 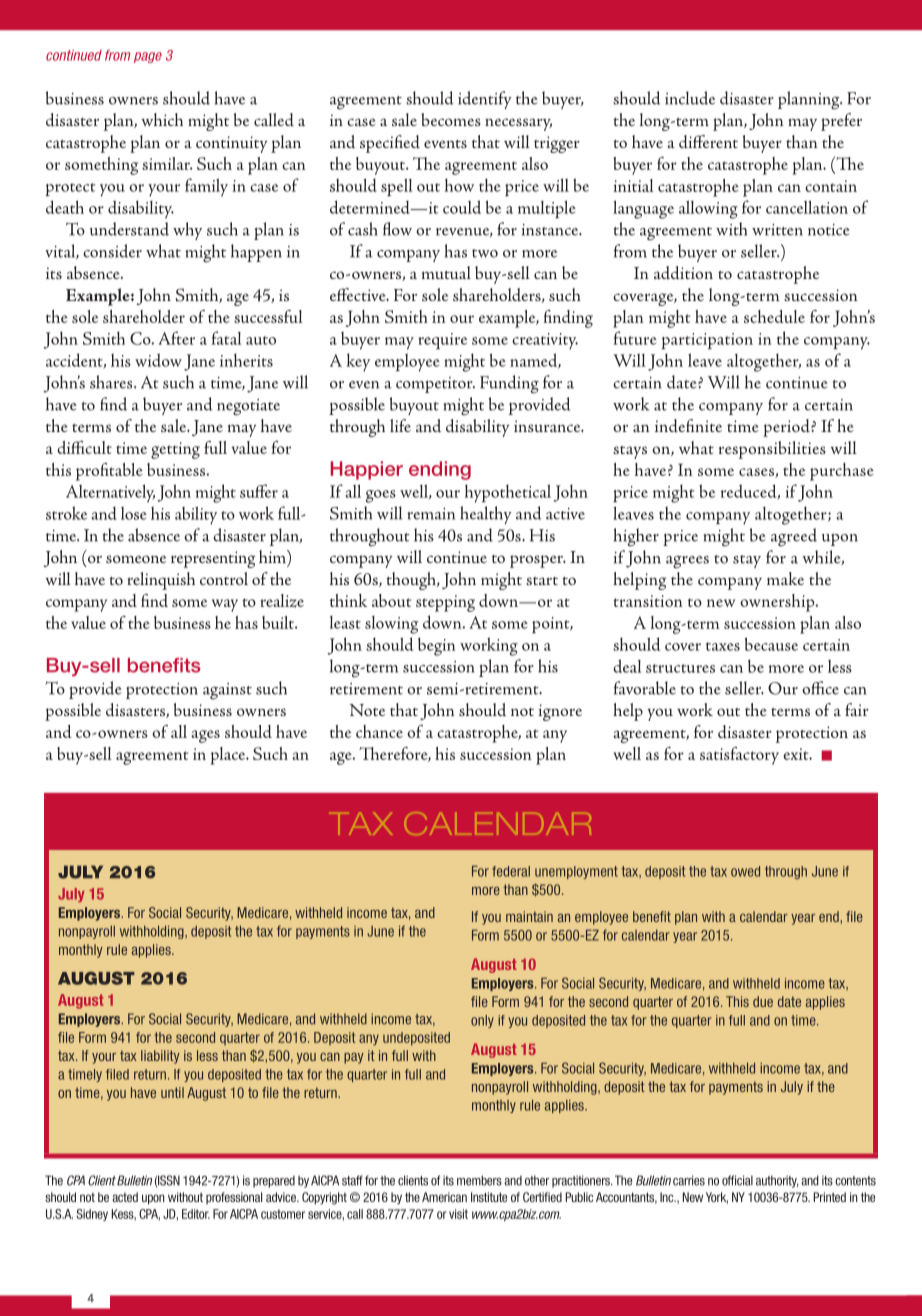 I want to click on authority, so click(x=777, y=1181).
